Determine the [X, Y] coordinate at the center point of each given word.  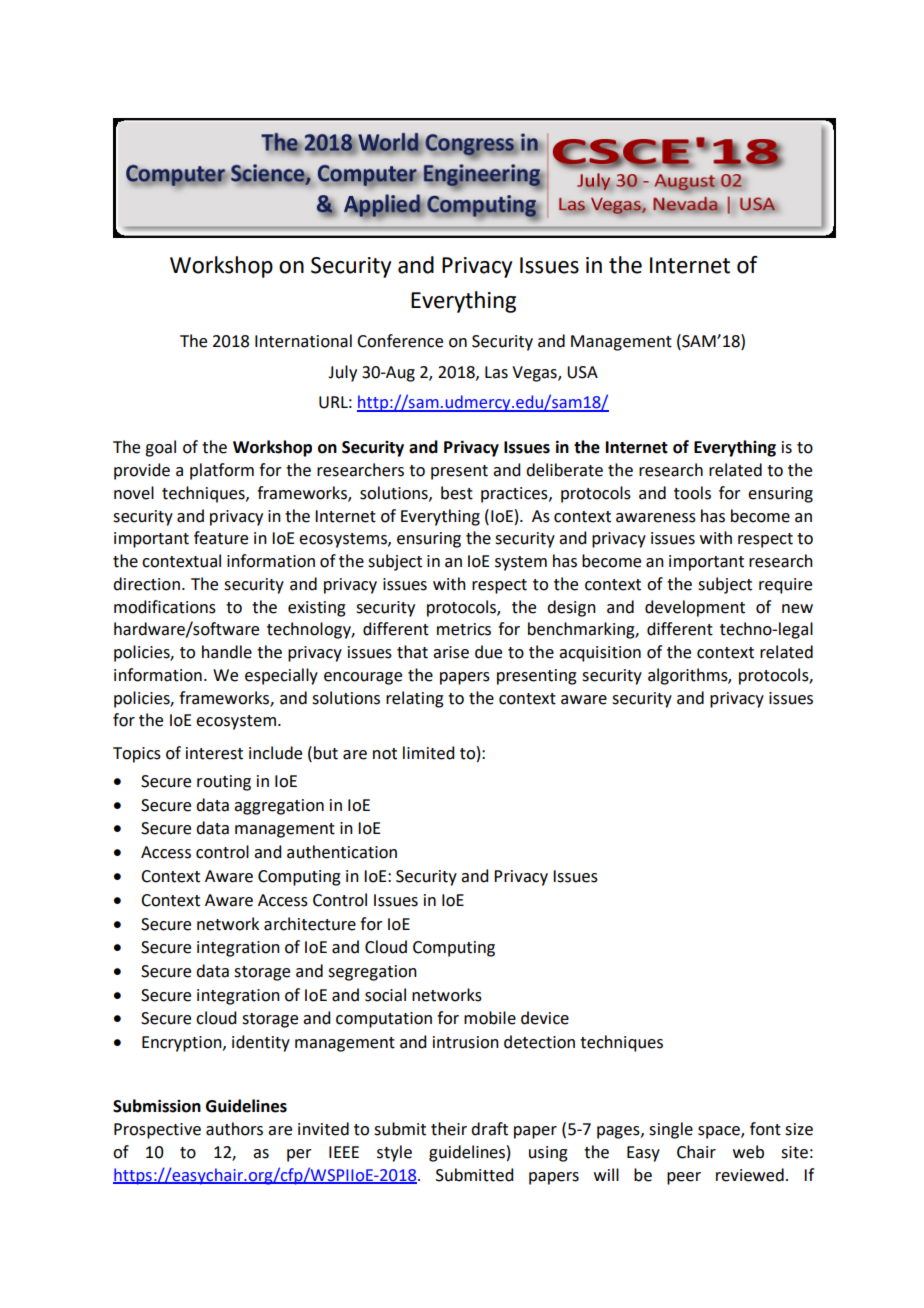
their [449, 1129]
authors [234, 1129]
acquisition [600, 654]
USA [582, 372]
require [785, 586]
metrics [464, 629]
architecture [310, 924]
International [303, 341]
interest [214, 753]
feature [221, 538]
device [545, 1018]
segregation [372, 973]
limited [428, 753]
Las [496, 372]
